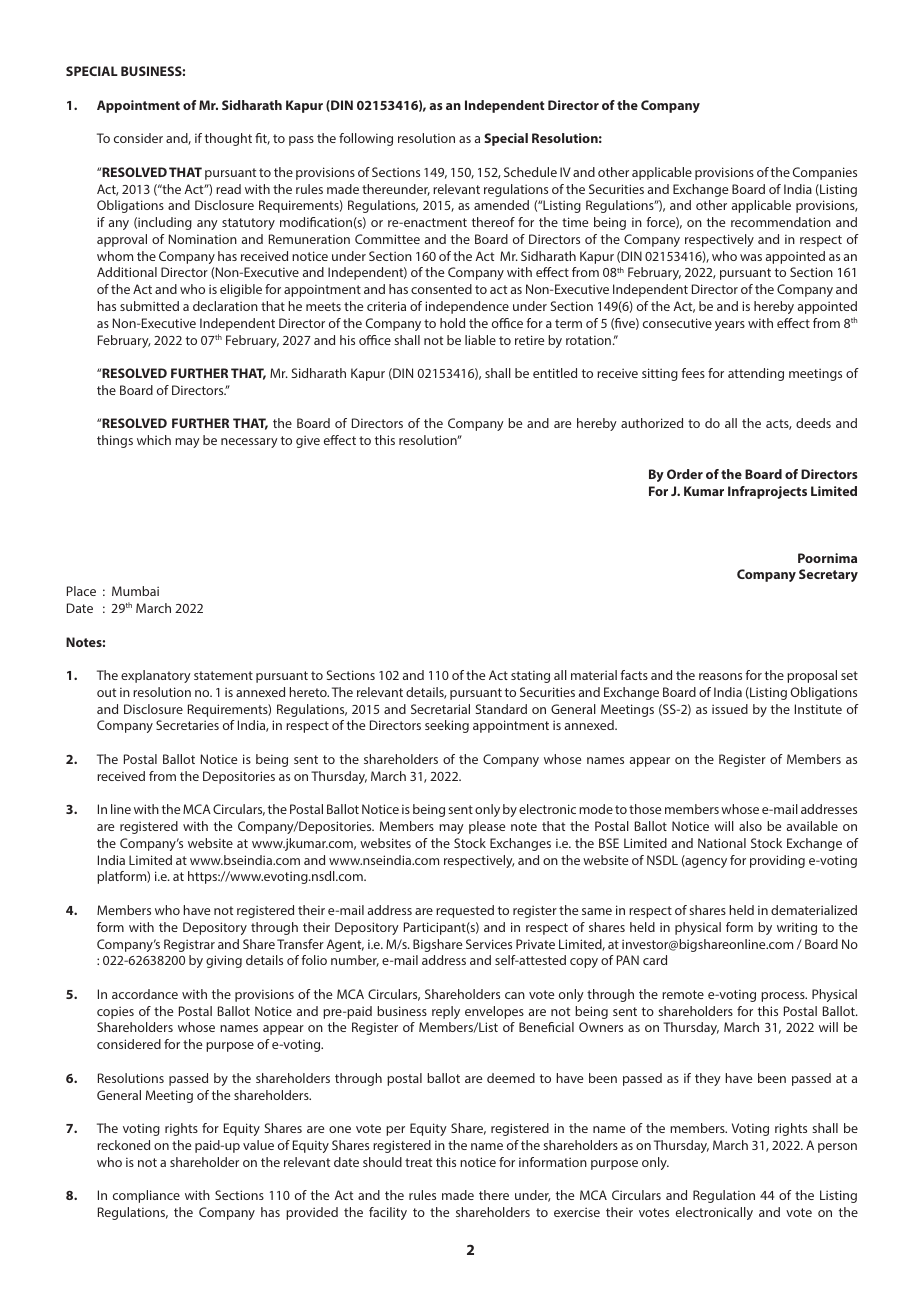 The height and width of the document is (1308, 924). What do you see at coordinates (146, 1196) in the document?
I see `compliance` at bounding box center [146, 1196].
